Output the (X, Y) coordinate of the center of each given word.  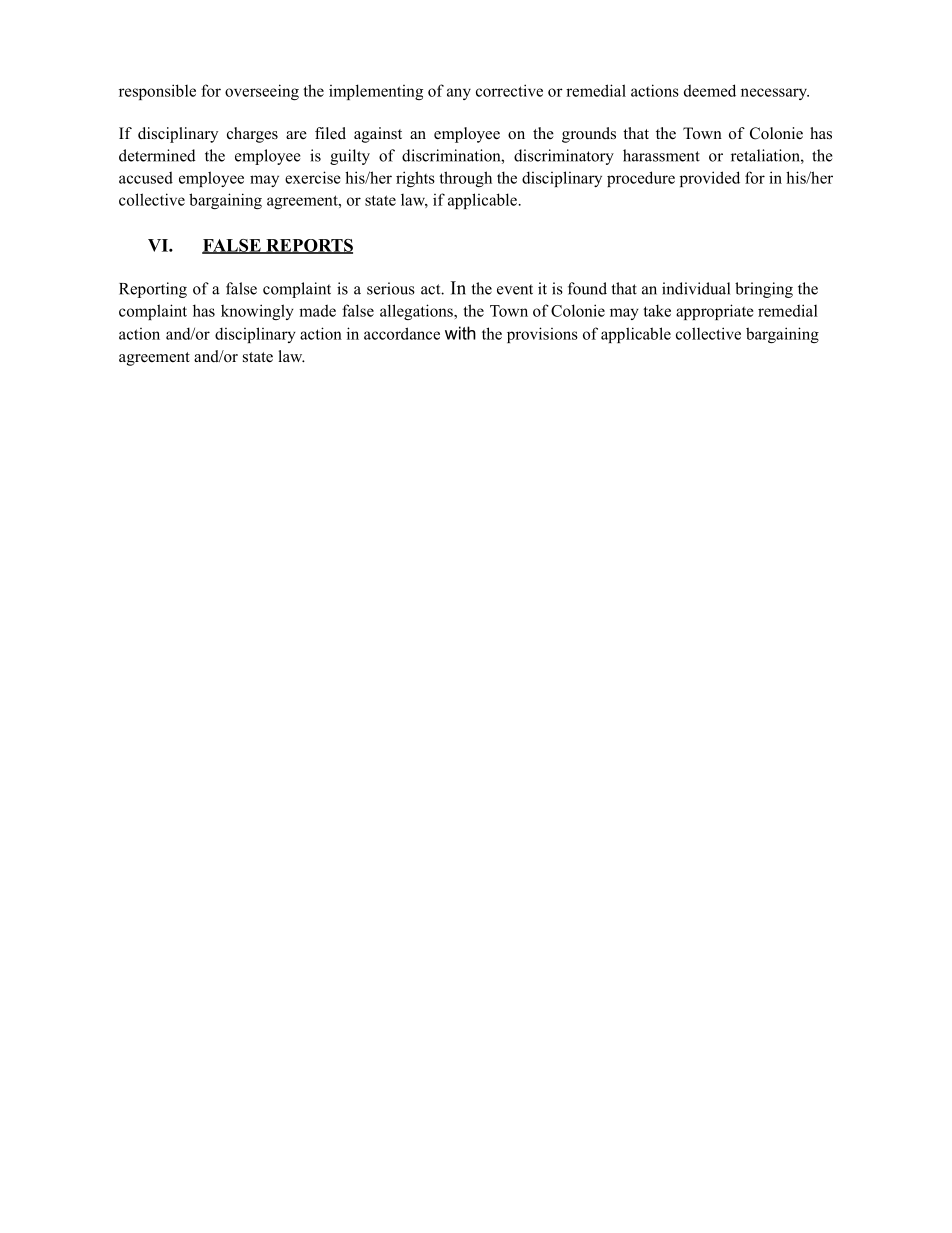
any (459, 94)
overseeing (262, 92)
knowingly (257, 312)
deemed (710, 90)
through (465, 179)
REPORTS (308, 246)
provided (710, 179)
